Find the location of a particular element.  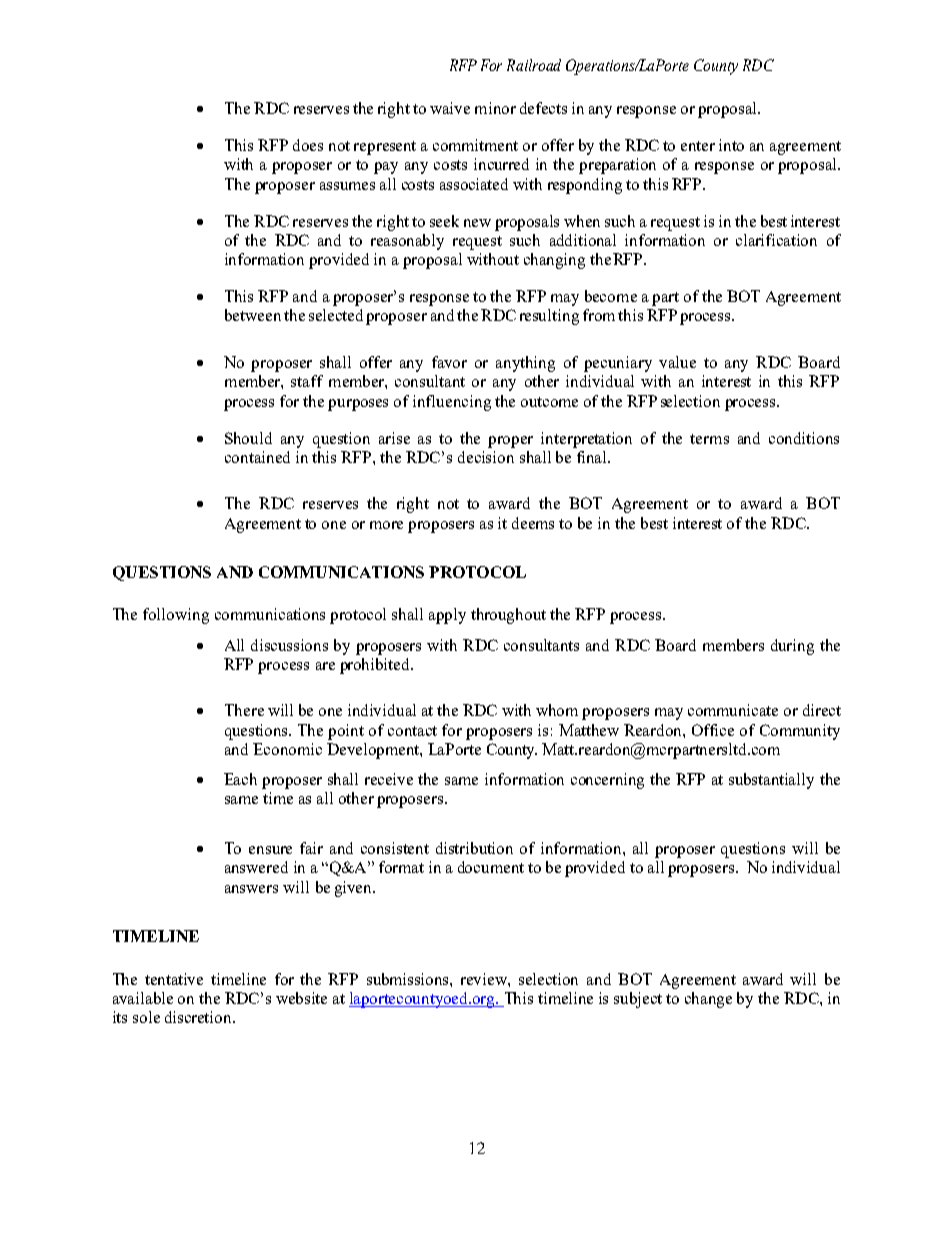

does is located at coordinates (308, 145).
